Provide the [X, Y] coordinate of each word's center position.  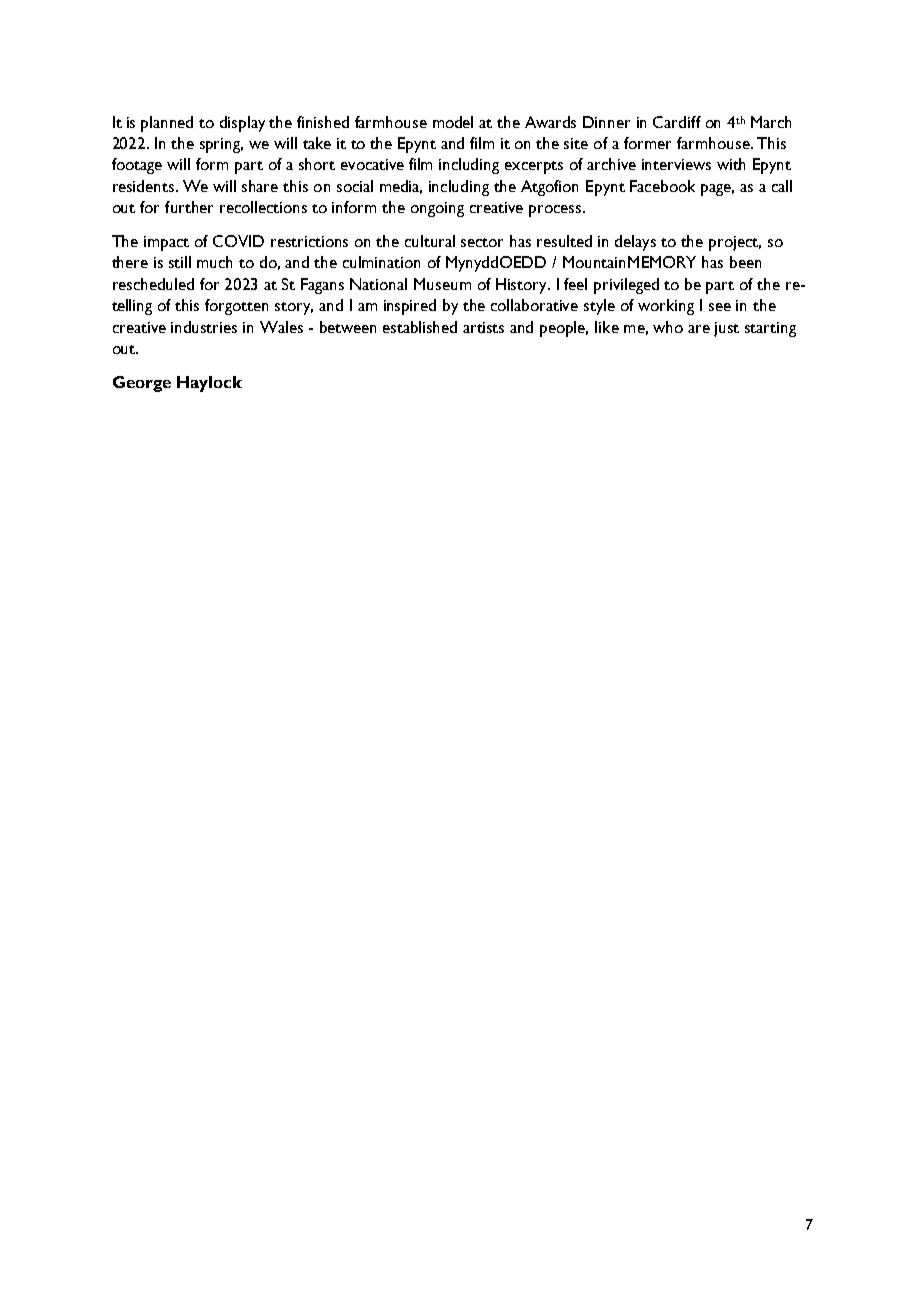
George [142, 384]
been [745, 262]
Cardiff [677, 122]
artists [483, 327]
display [242, 124]
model [453, 122]
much [214, 262]
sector [482, 242]
